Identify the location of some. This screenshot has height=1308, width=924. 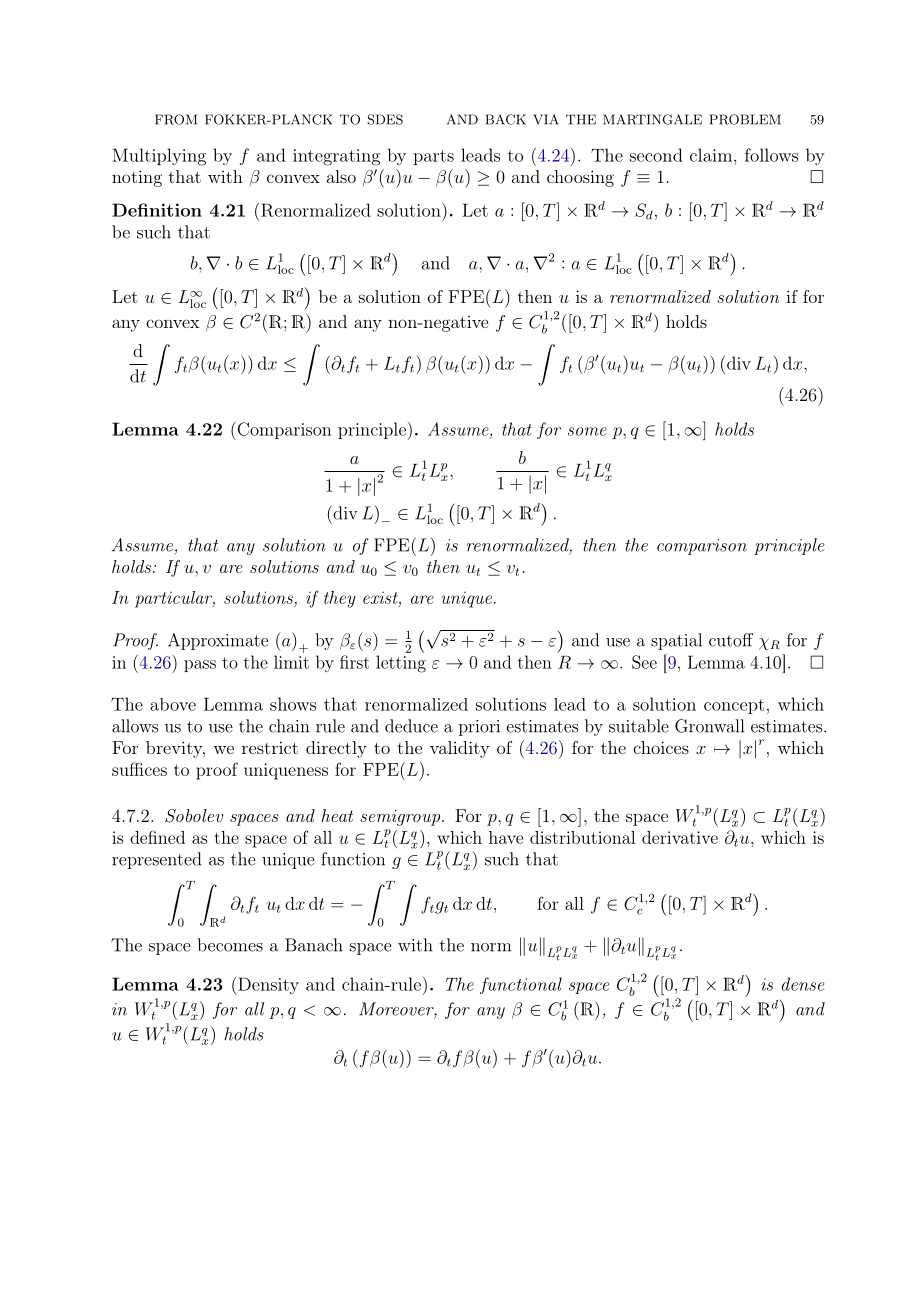
(587, 431).
